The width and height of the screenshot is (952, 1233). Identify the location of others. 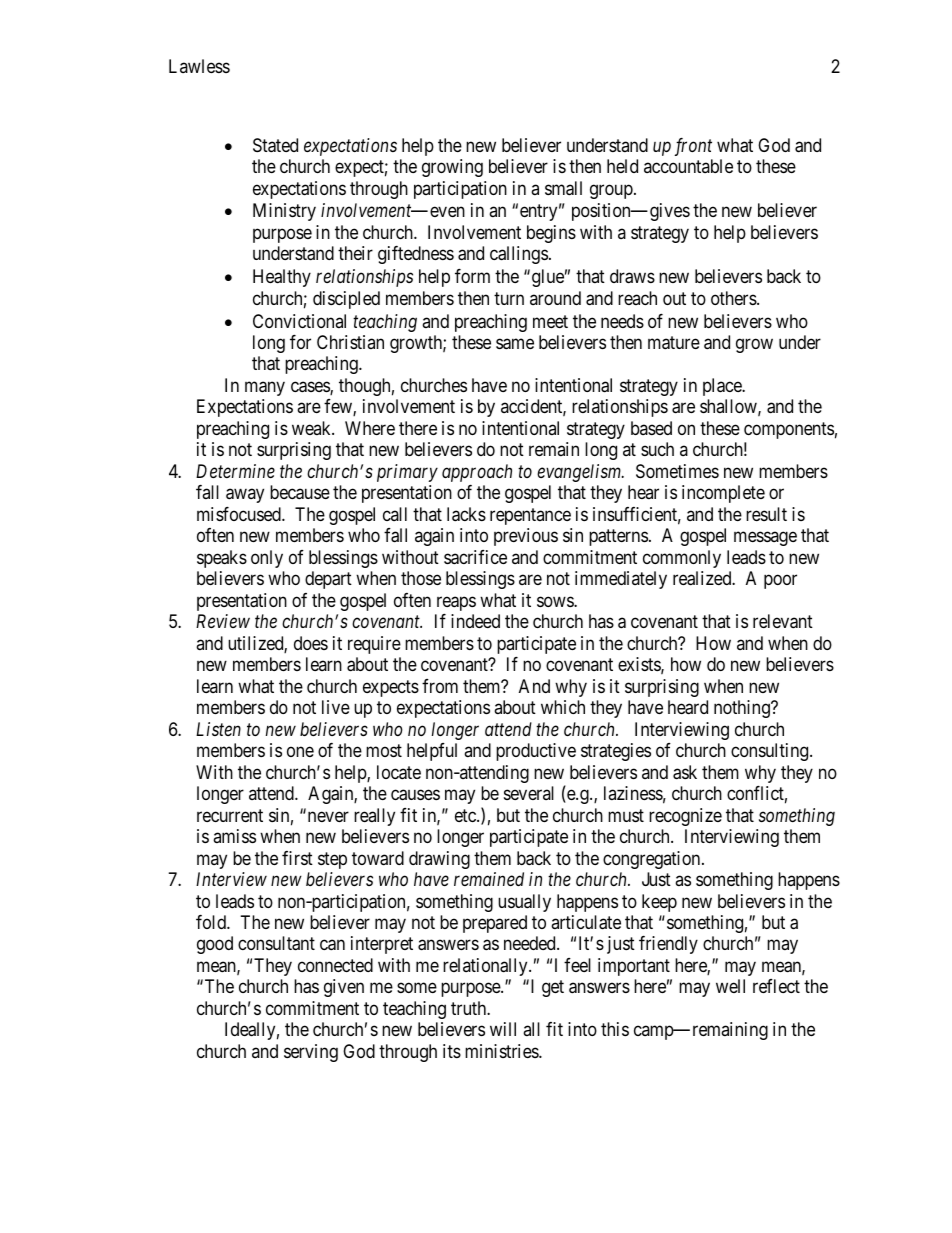
(734, 298).
